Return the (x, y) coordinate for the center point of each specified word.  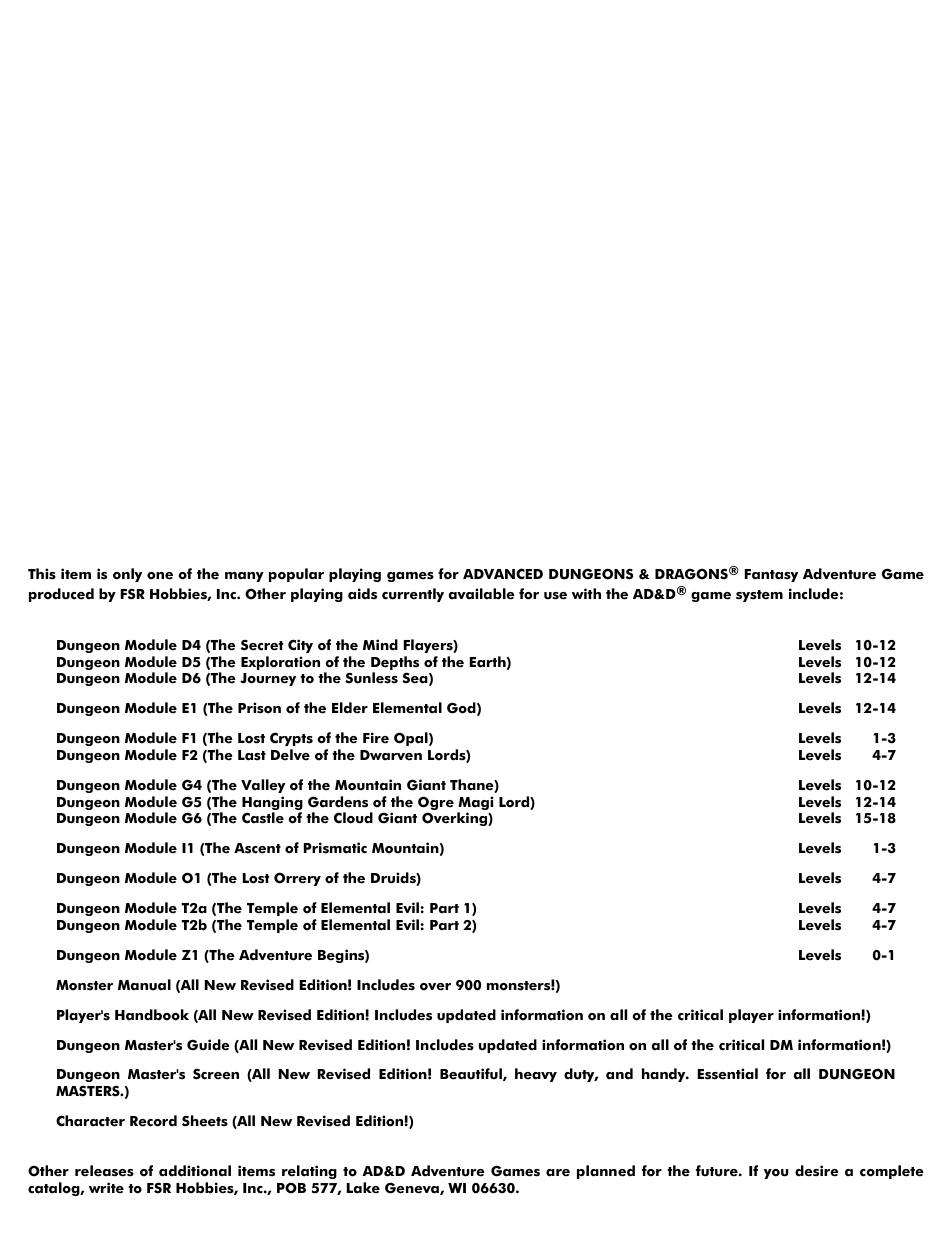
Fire (376, 738)
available (482, 594)
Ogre (436, 804)
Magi (475, 804)
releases (104, 1171)
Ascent (257, 848)
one (160, 576)
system (759, 596)
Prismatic (335, 848)
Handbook (152, 1015)
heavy (536, 1075)
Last (252, 755)
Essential (728, 1074)
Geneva (413, 1188)
